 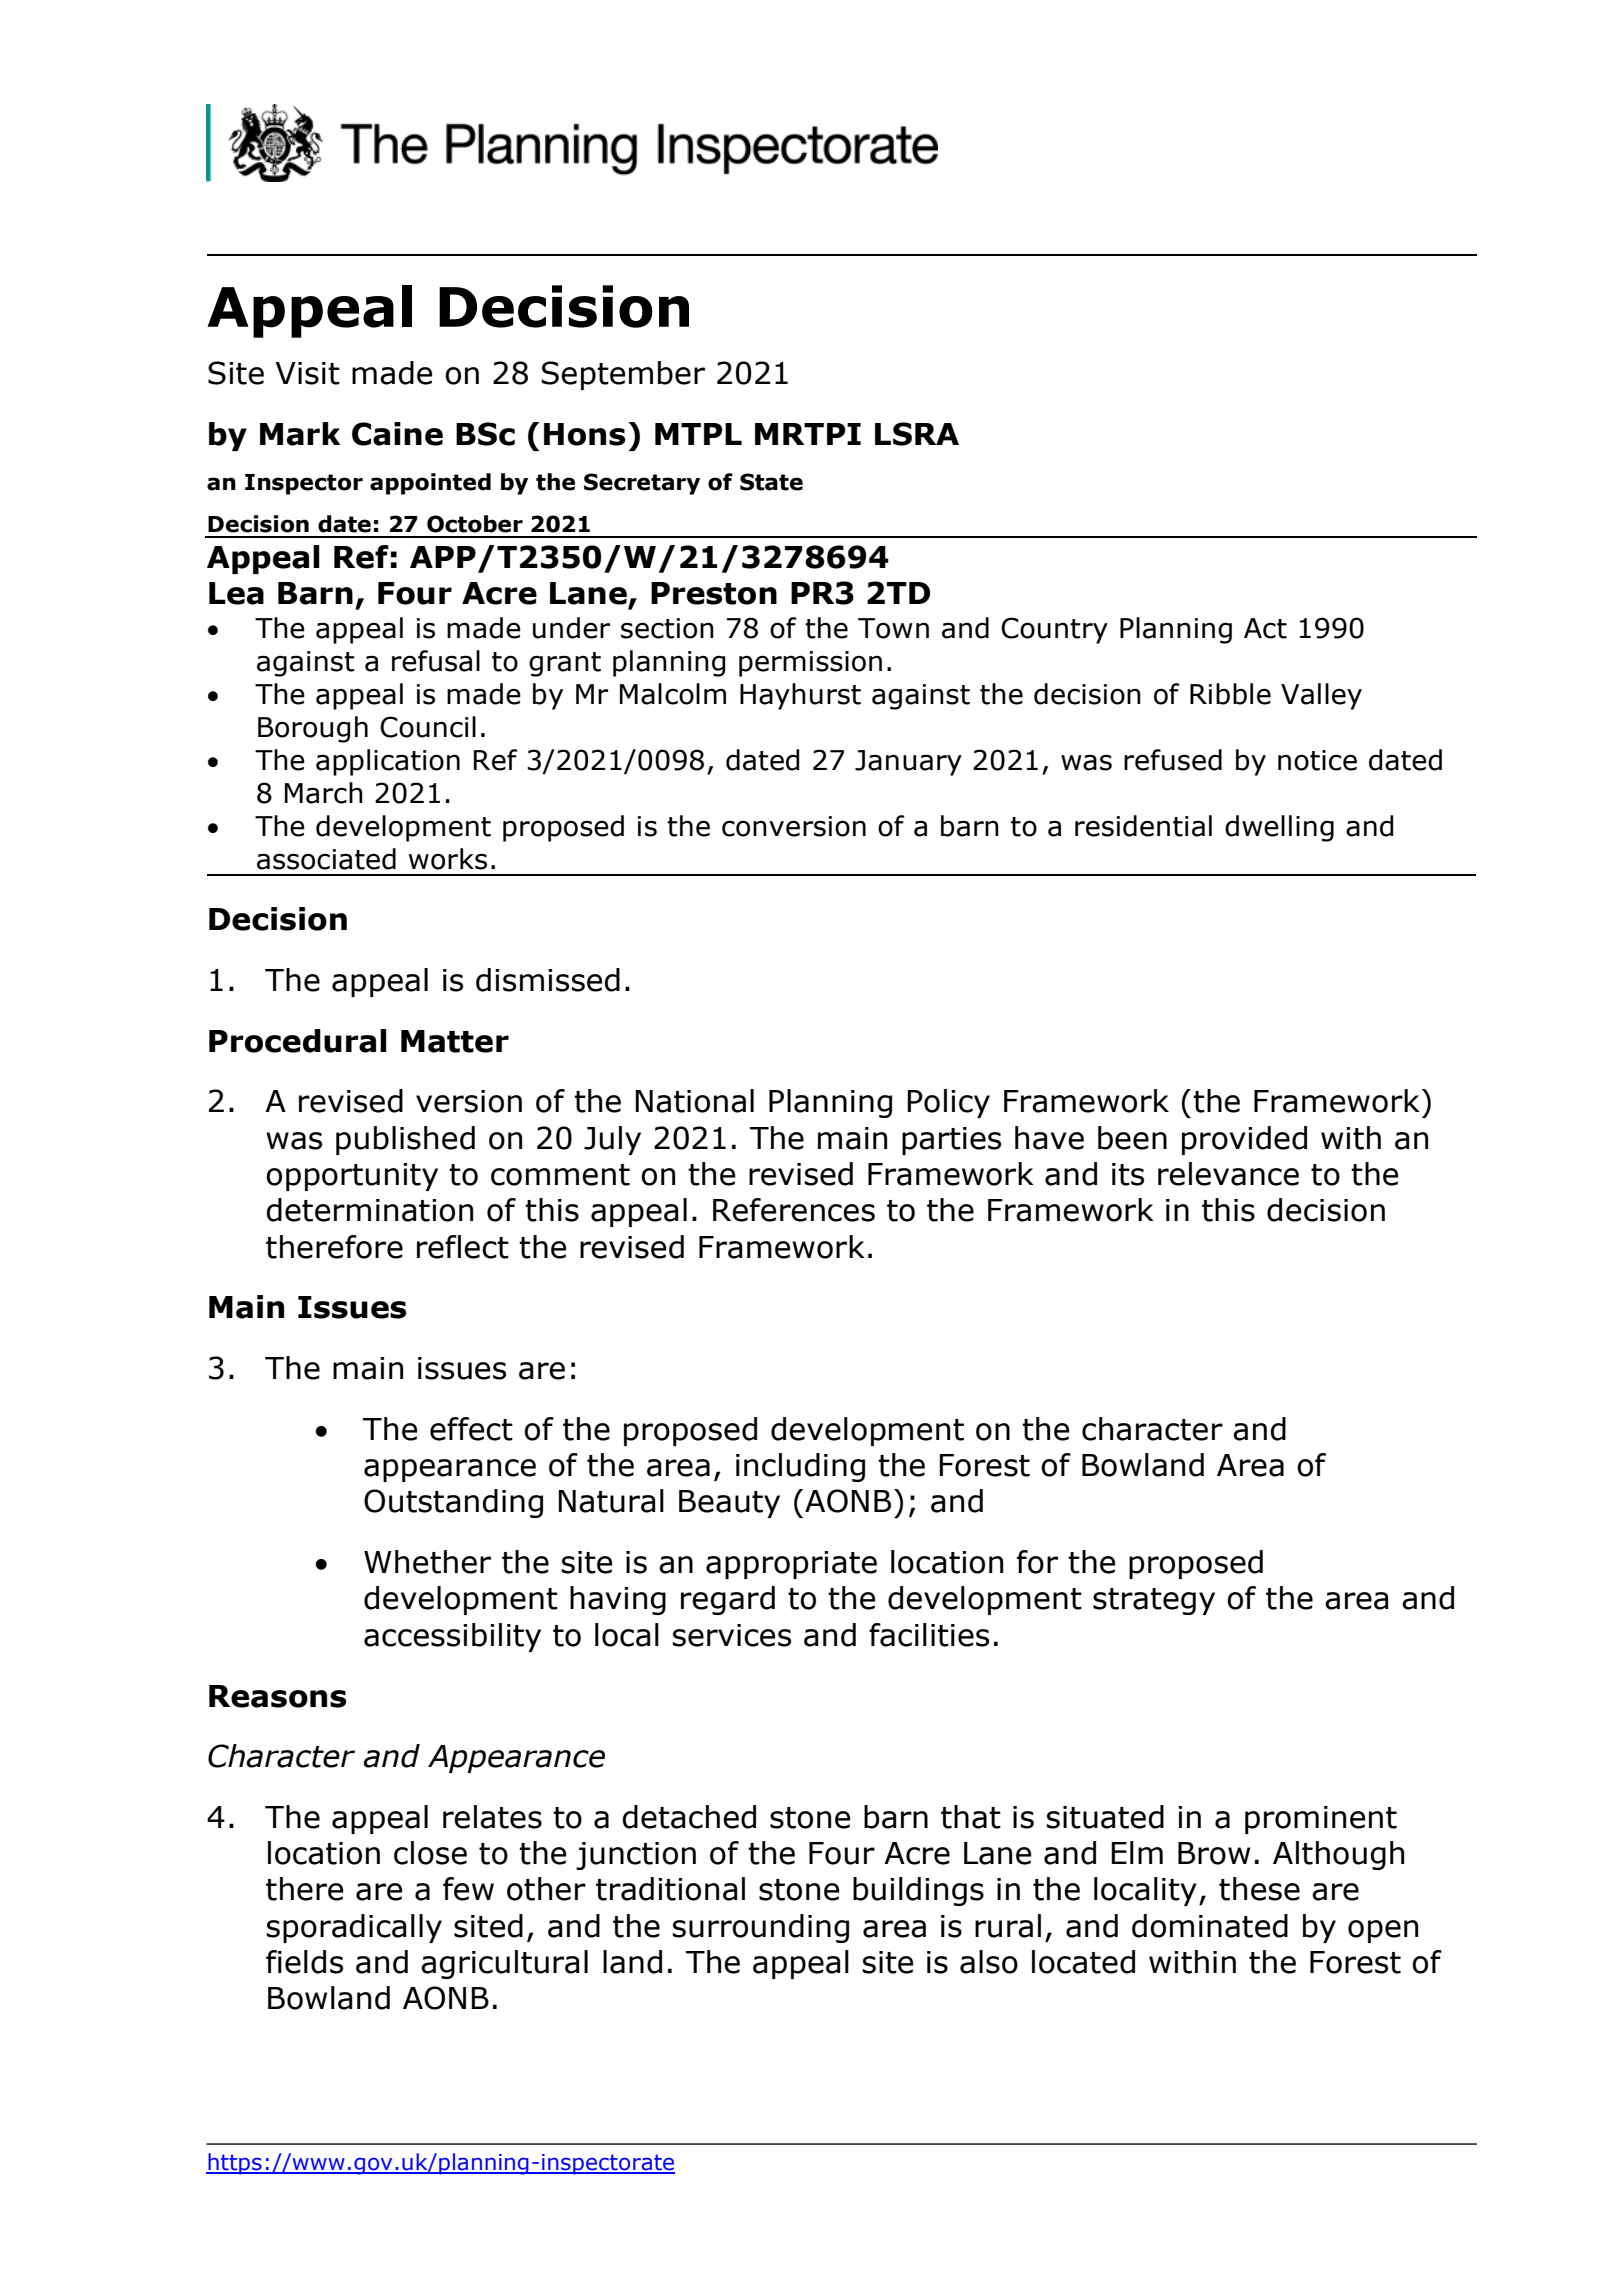 I want to click on provided, so click(x=1244, y=1140).
